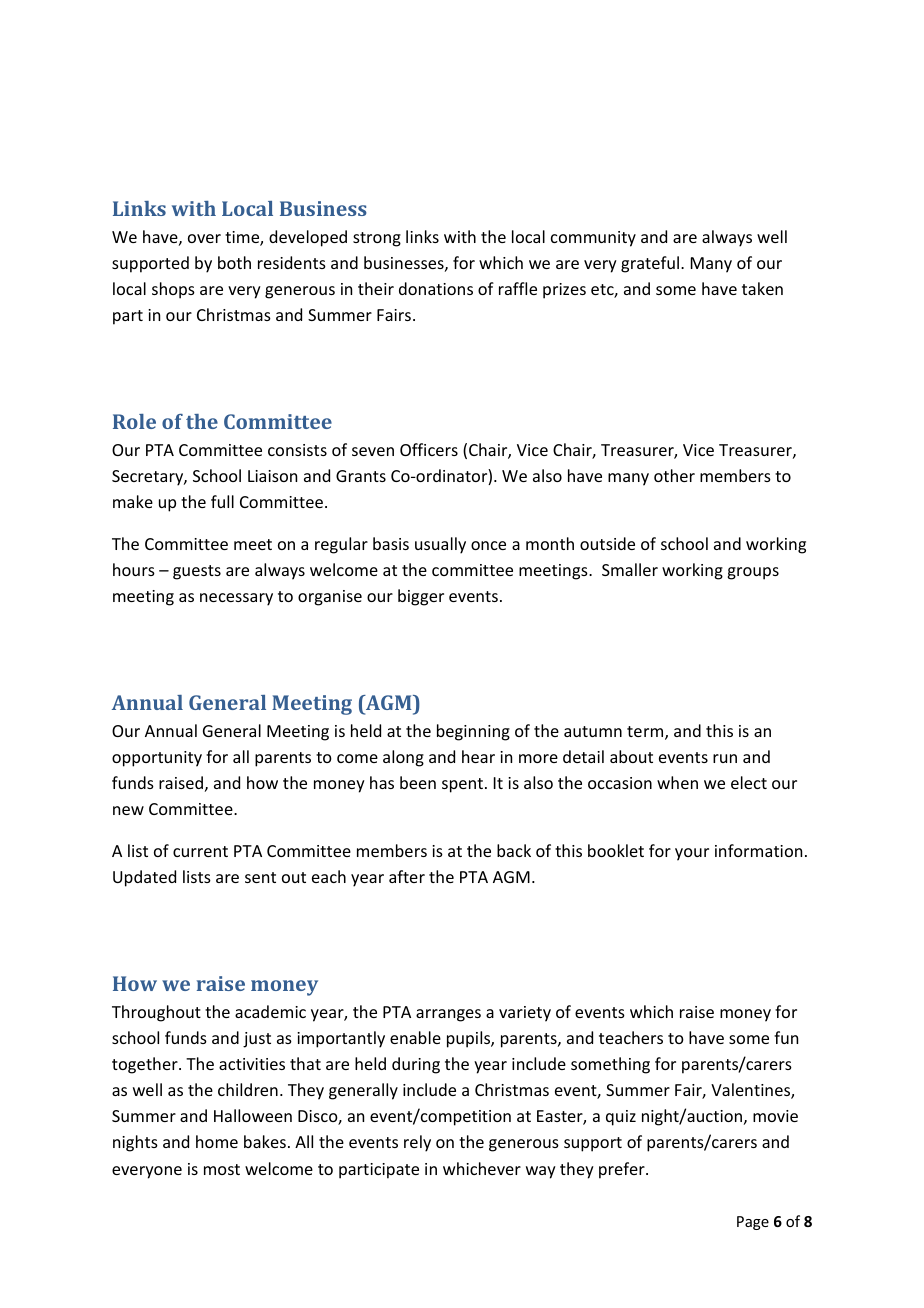  Describe the element at coordinates (650, 264) in the image. I see `grateful` at that location.
